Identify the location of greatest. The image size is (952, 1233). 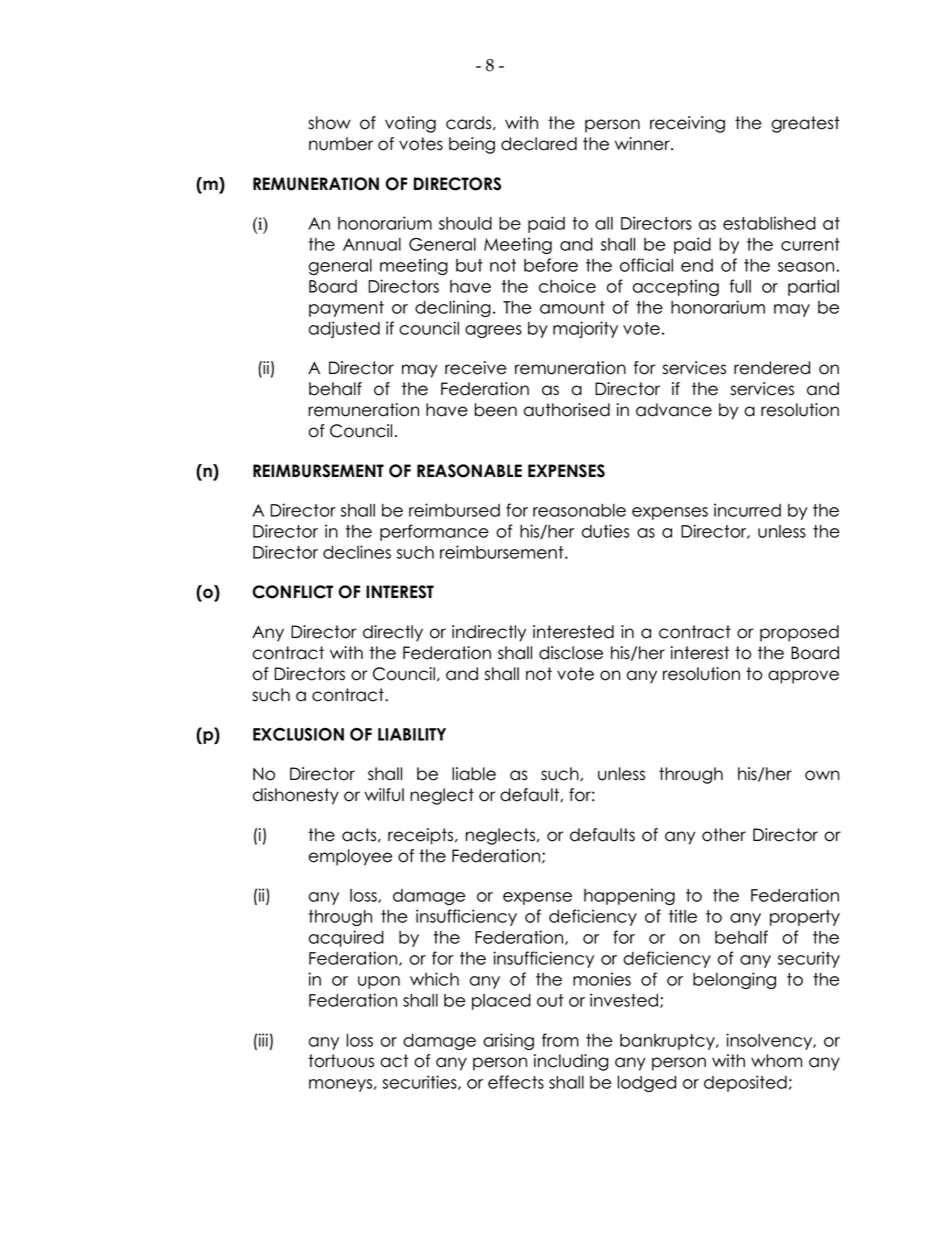
(805, 124).
